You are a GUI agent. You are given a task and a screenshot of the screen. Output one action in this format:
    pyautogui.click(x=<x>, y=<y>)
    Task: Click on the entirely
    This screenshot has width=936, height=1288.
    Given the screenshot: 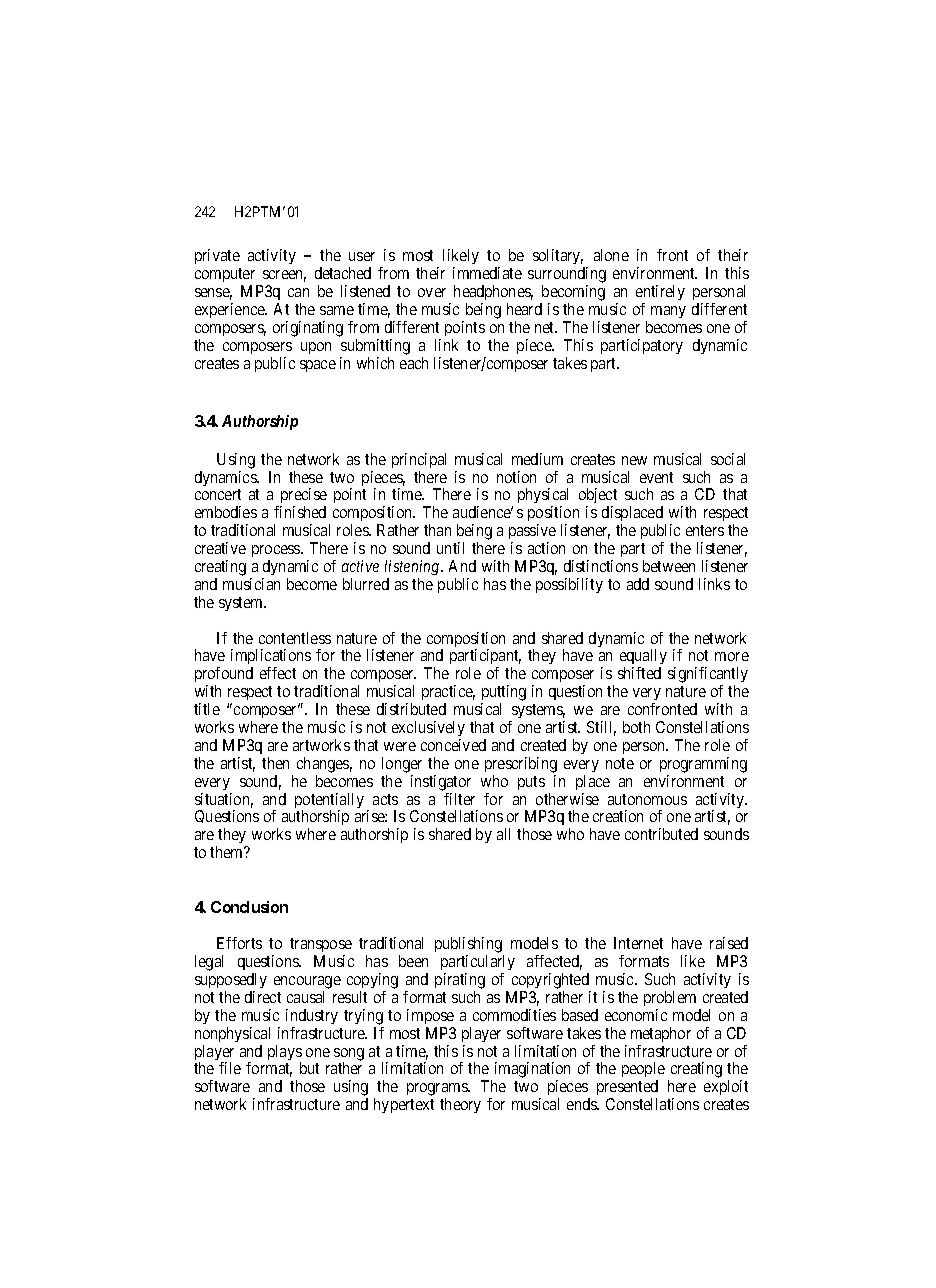 What is the action you would take?
    pyautogui.click(x=660, y=294)
